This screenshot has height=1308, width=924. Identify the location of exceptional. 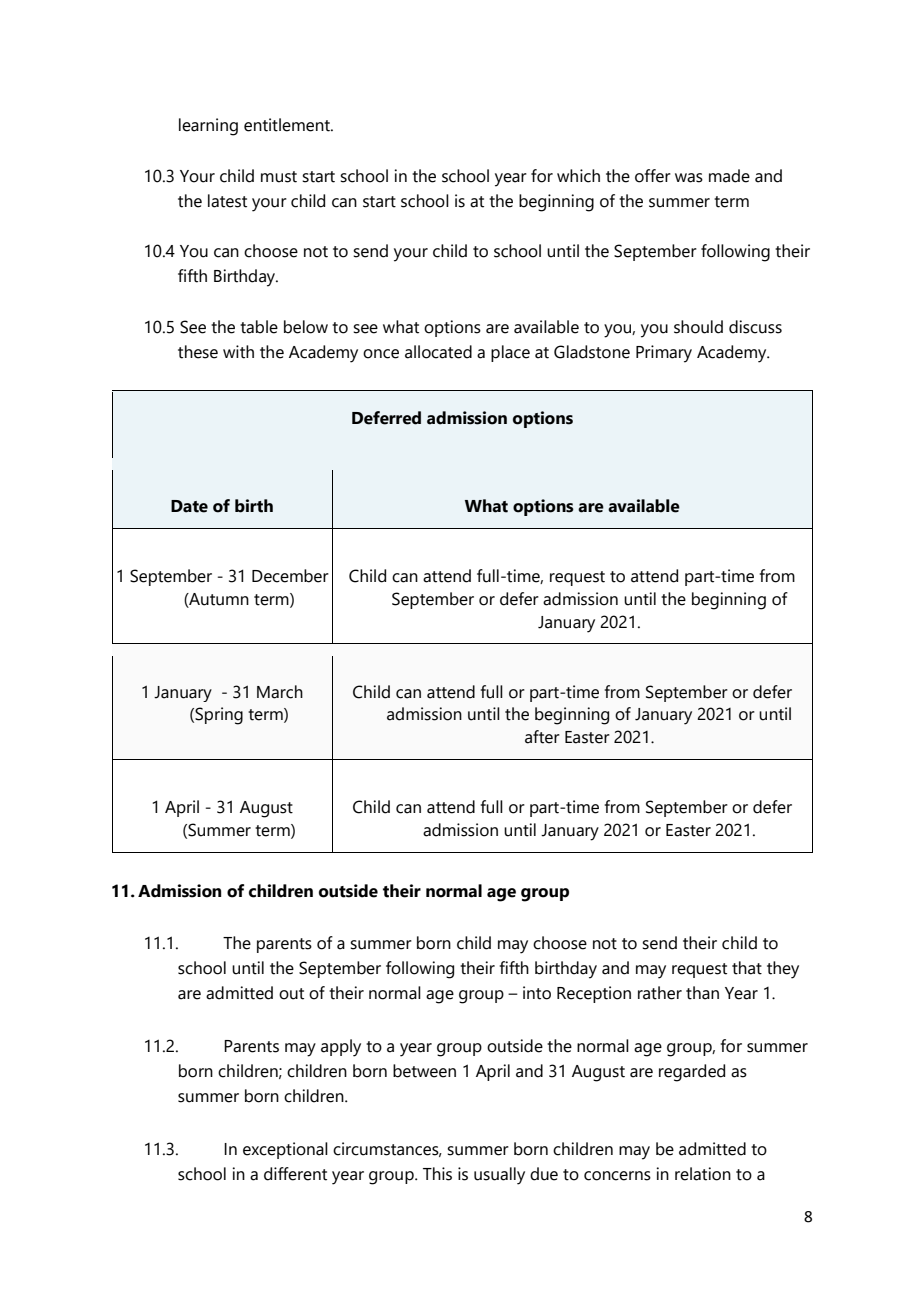
(285, 1150).
